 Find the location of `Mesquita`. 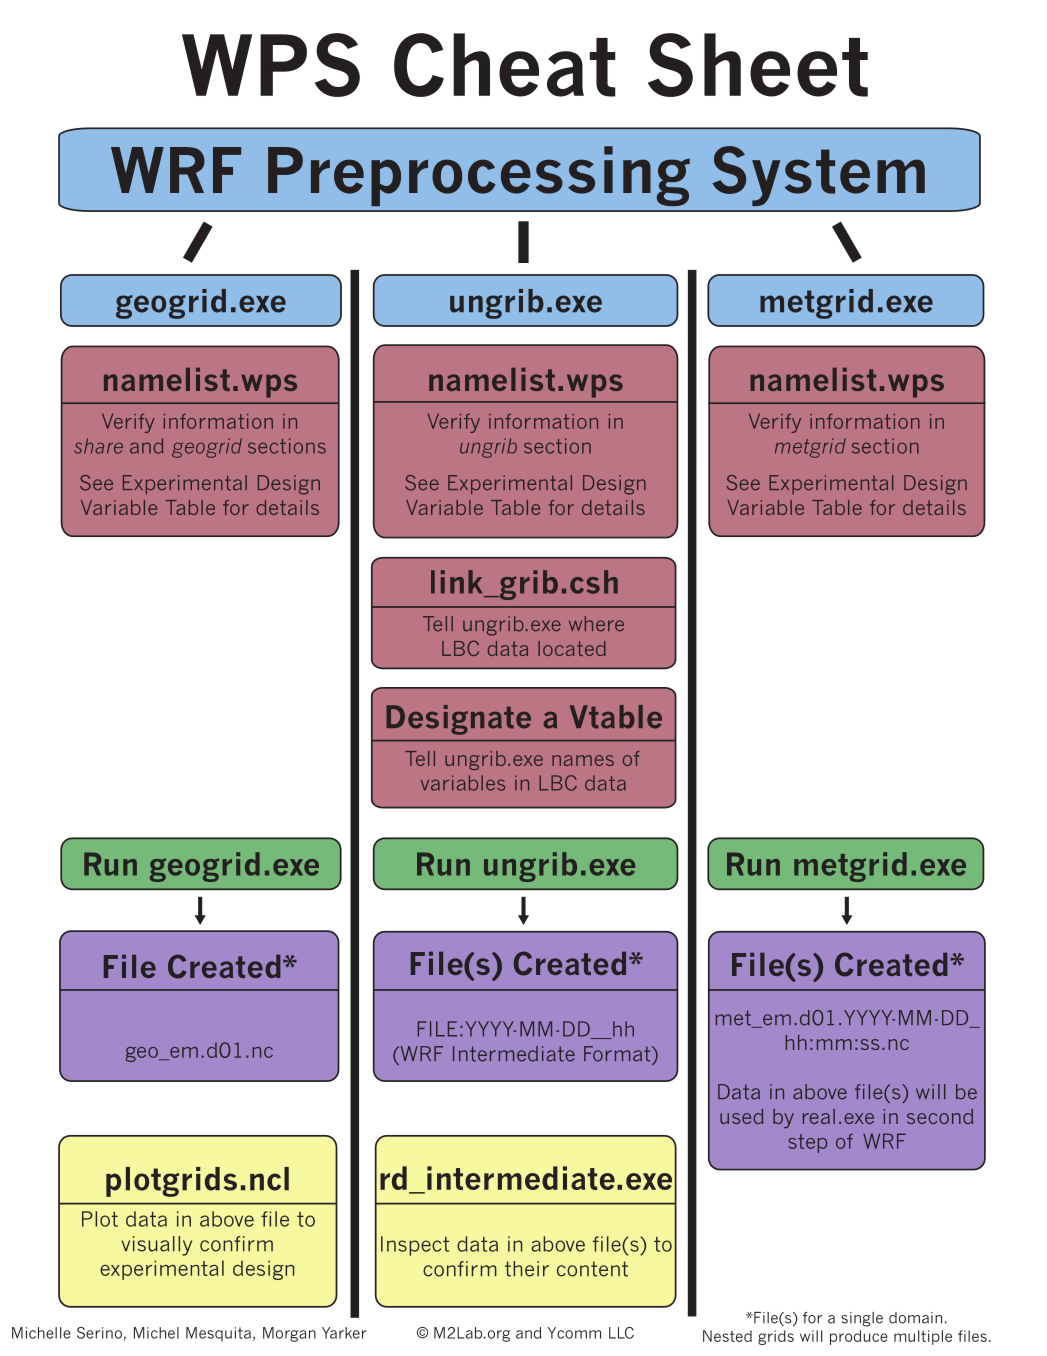

Mesquita is located at coordinates (218, 1334).
